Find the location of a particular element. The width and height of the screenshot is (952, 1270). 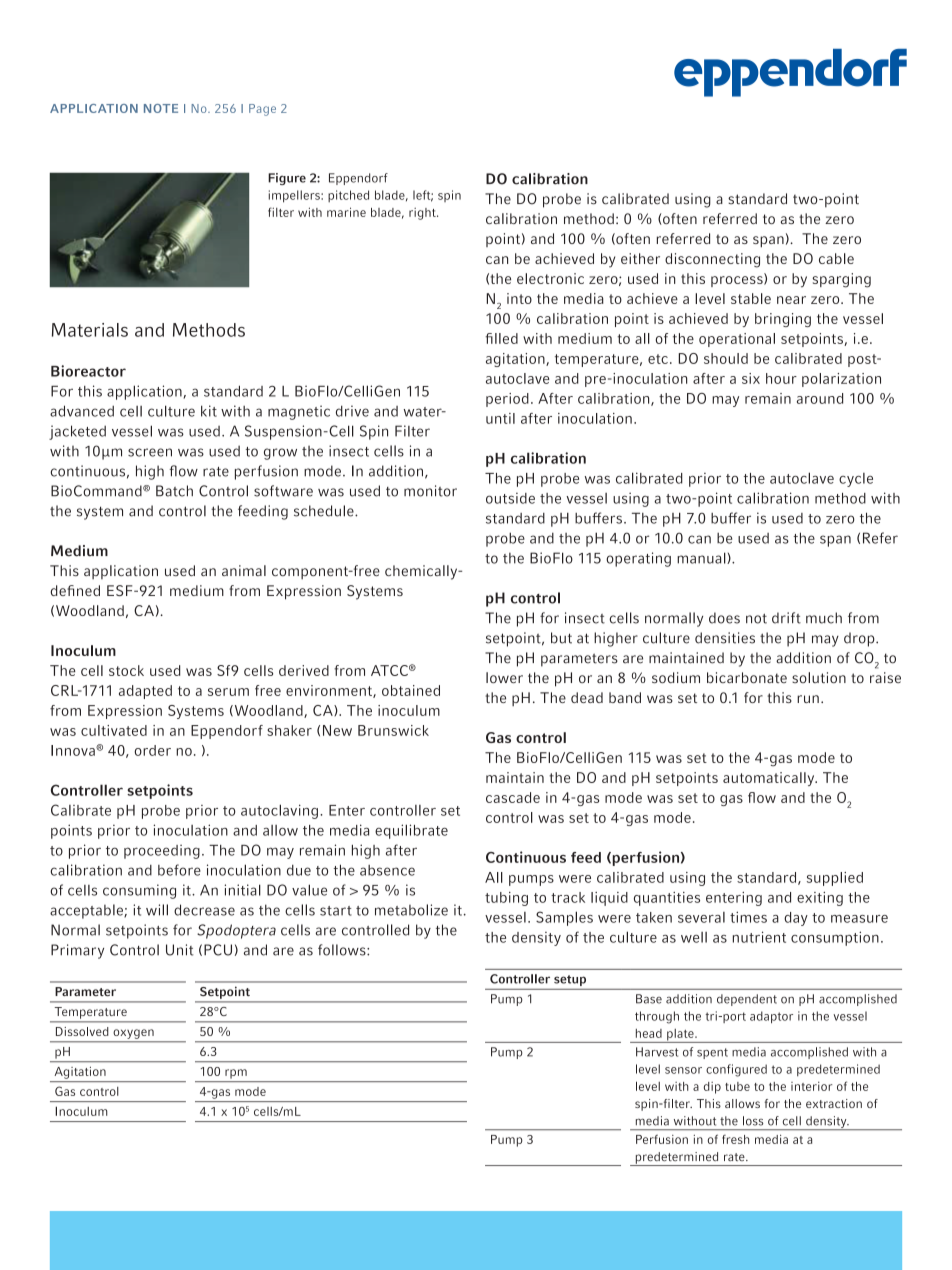

hour is located at coordinates (781, 378).
